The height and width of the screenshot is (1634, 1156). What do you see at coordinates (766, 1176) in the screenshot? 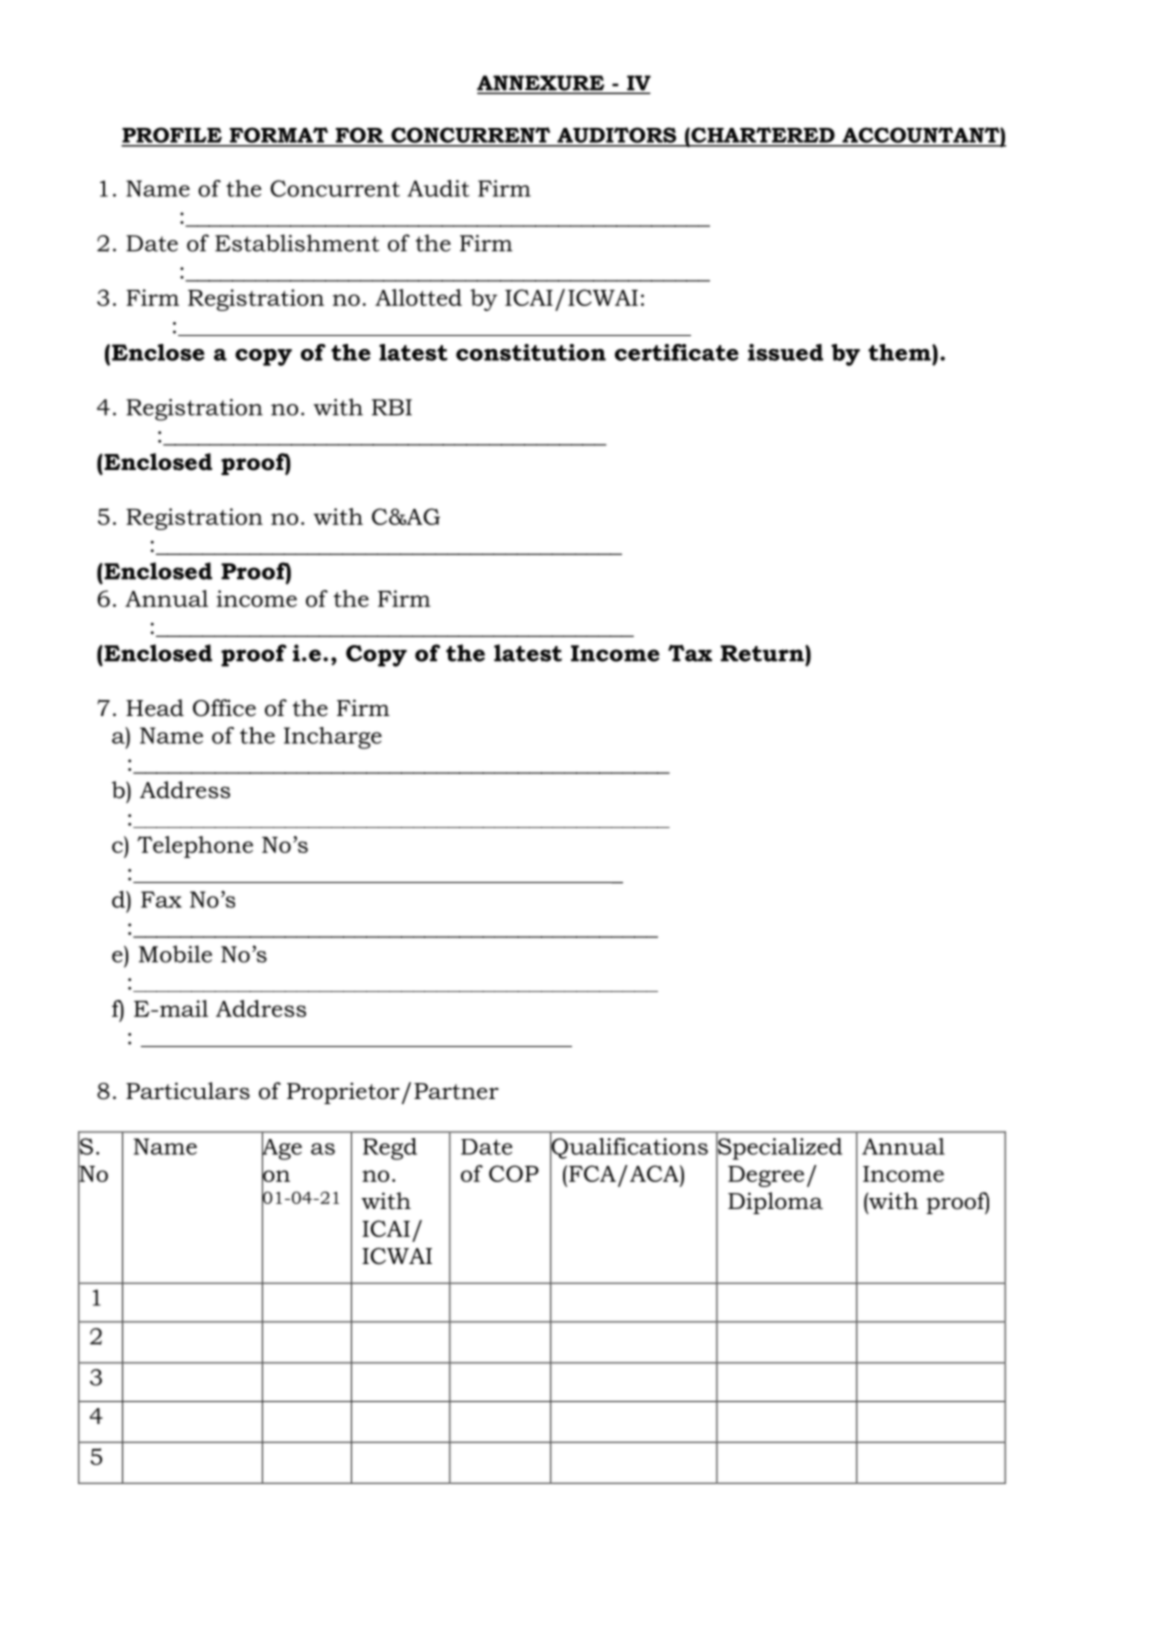
I see `Degree` at bounding box center [766, 1176].
